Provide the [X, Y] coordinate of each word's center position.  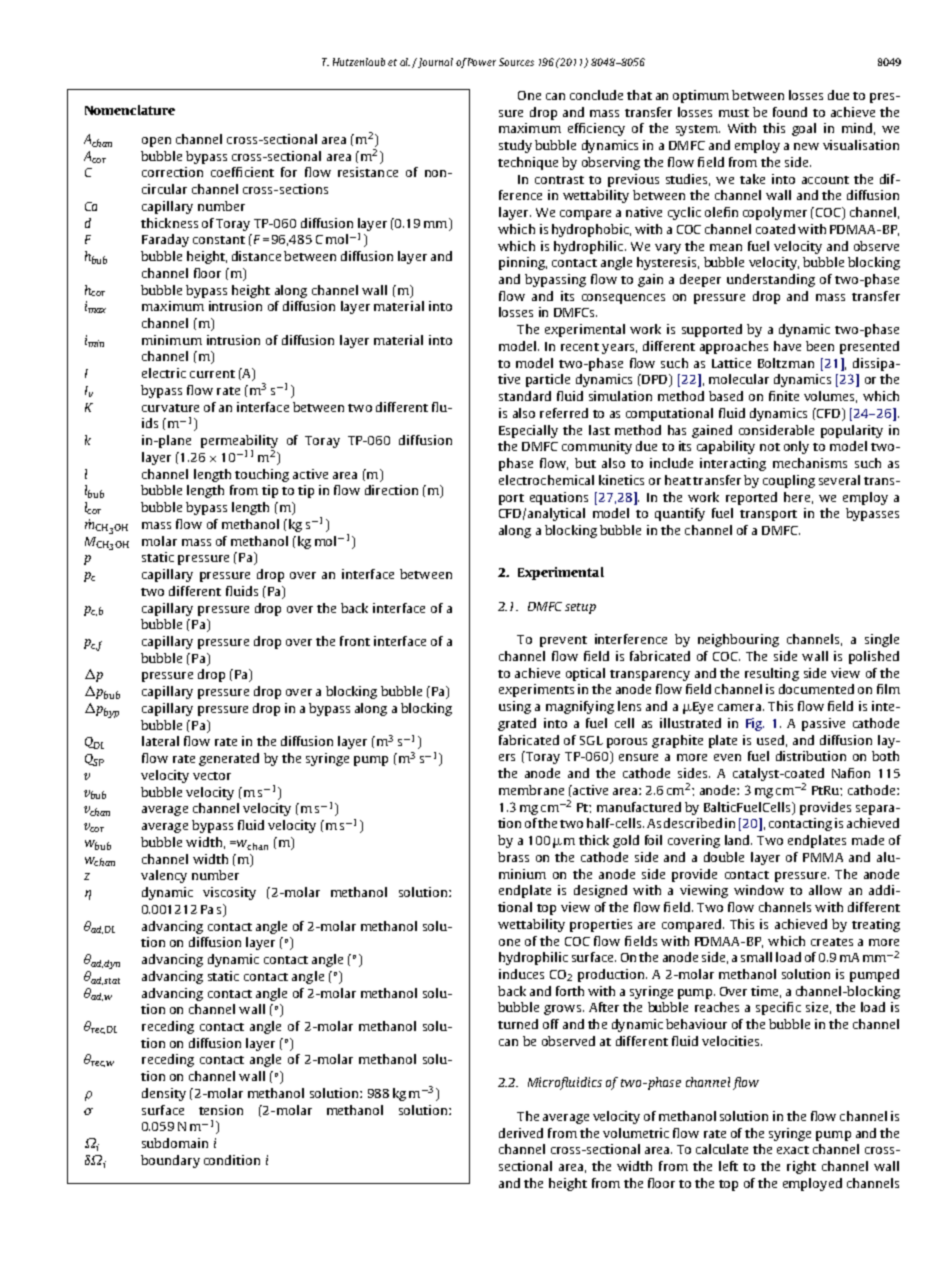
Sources [516, 62]
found [790, 112]
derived [521, 1133]
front [355, 641]
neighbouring [738, 640]
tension [221, 1110]
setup [580, 608]
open [156, 142]
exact [793, 1150]
